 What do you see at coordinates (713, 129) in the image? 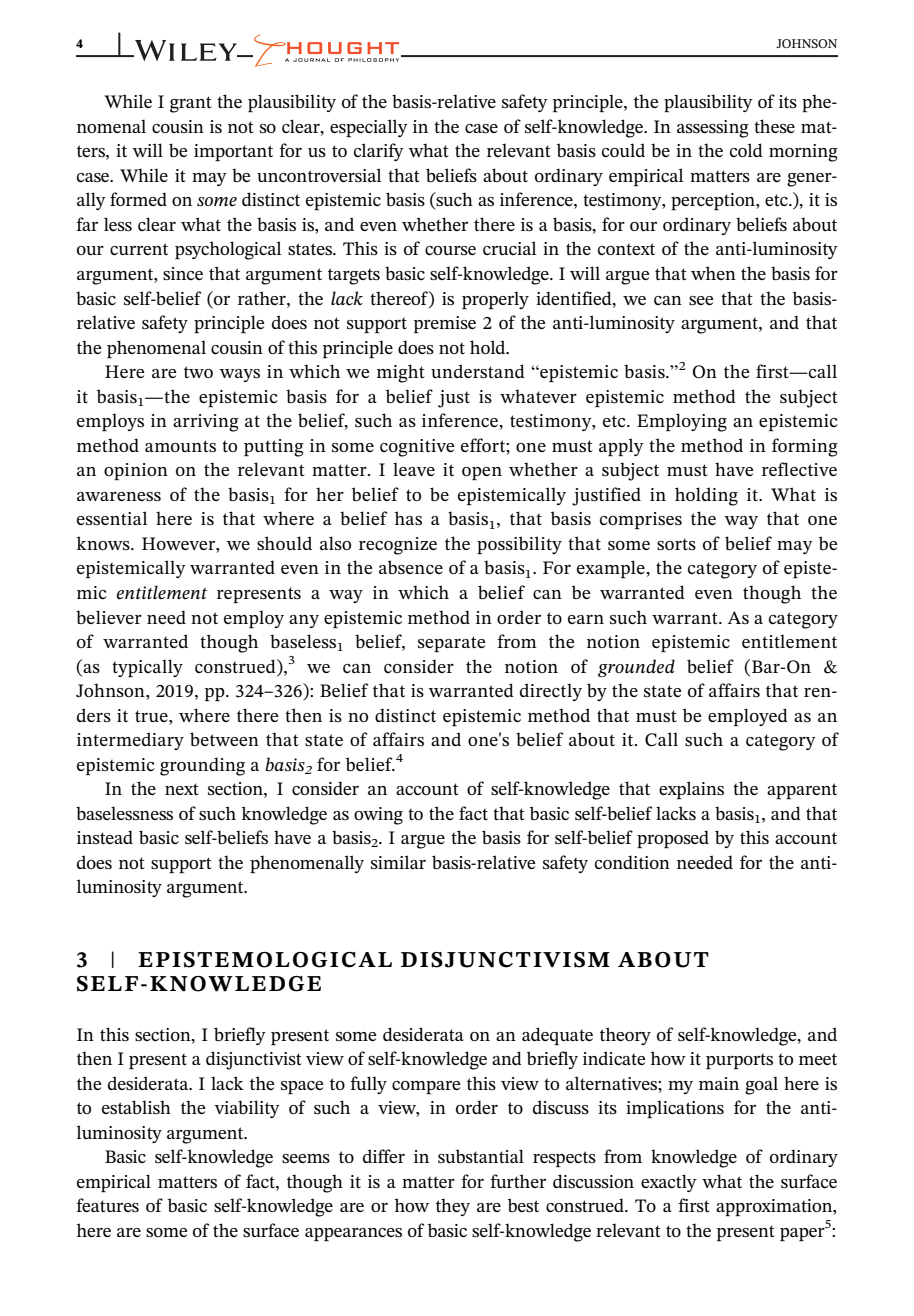
I see `assessing` at bounding box center [713, 129].
